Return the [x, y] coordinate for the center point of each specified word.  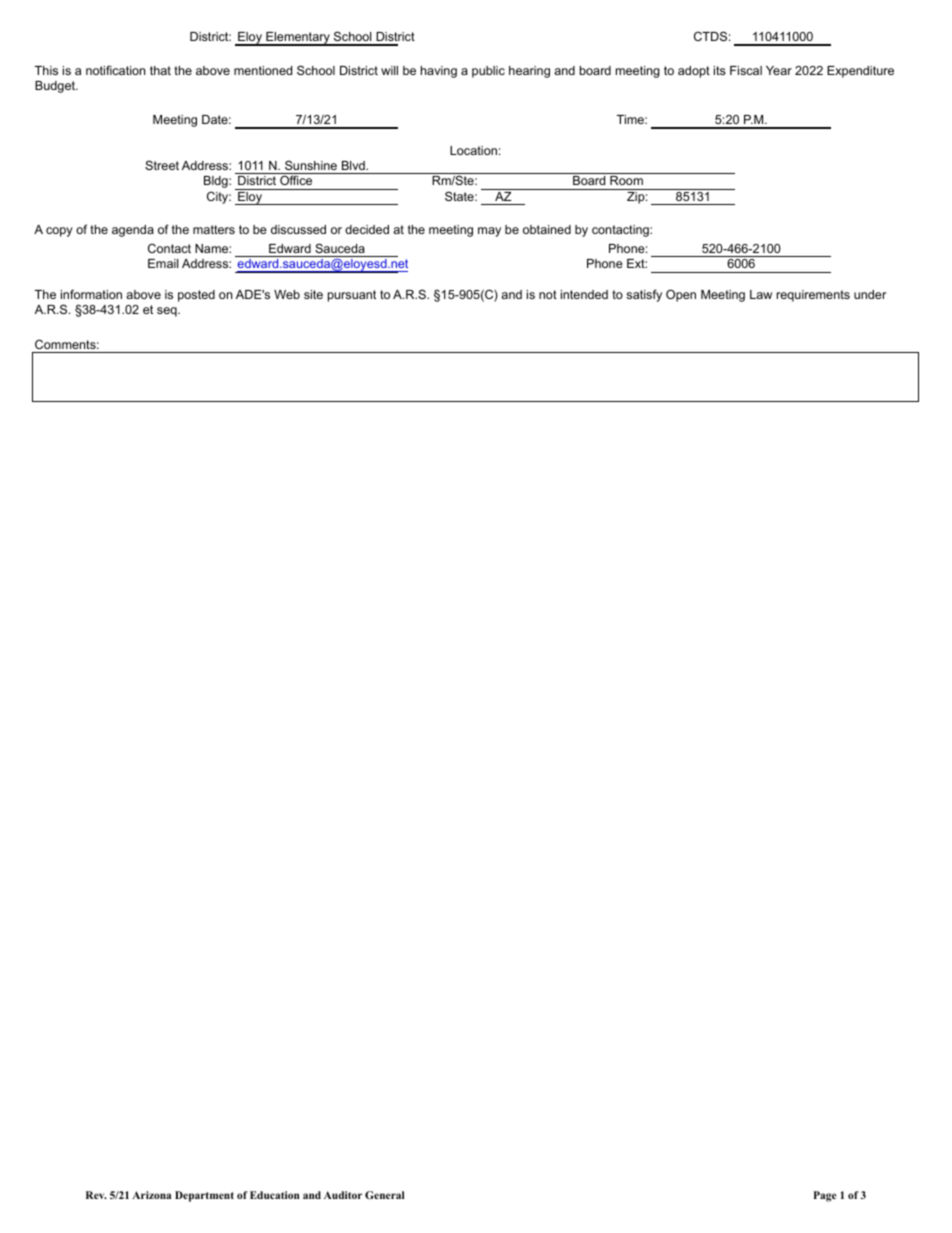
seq [168, 312]
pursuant [352, 296]
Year [779, 70]
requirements [813, 296]
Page [825, 1196]
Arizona [151, 1195]
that [160, 70]
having [439, 72]
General [384, 1195]
